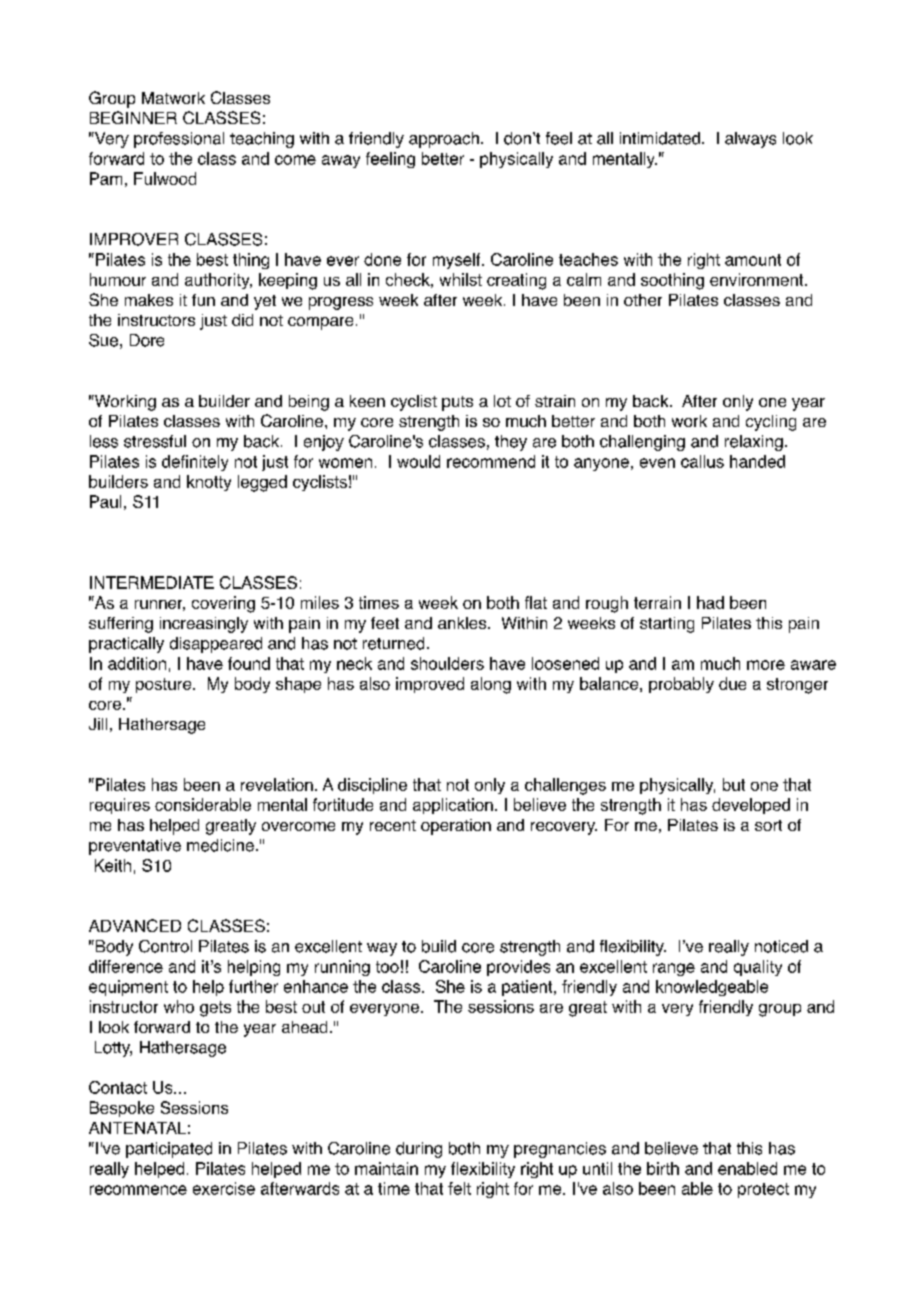 This document has width=924, height=1308. I want to click on during, so click(419, 1150).
